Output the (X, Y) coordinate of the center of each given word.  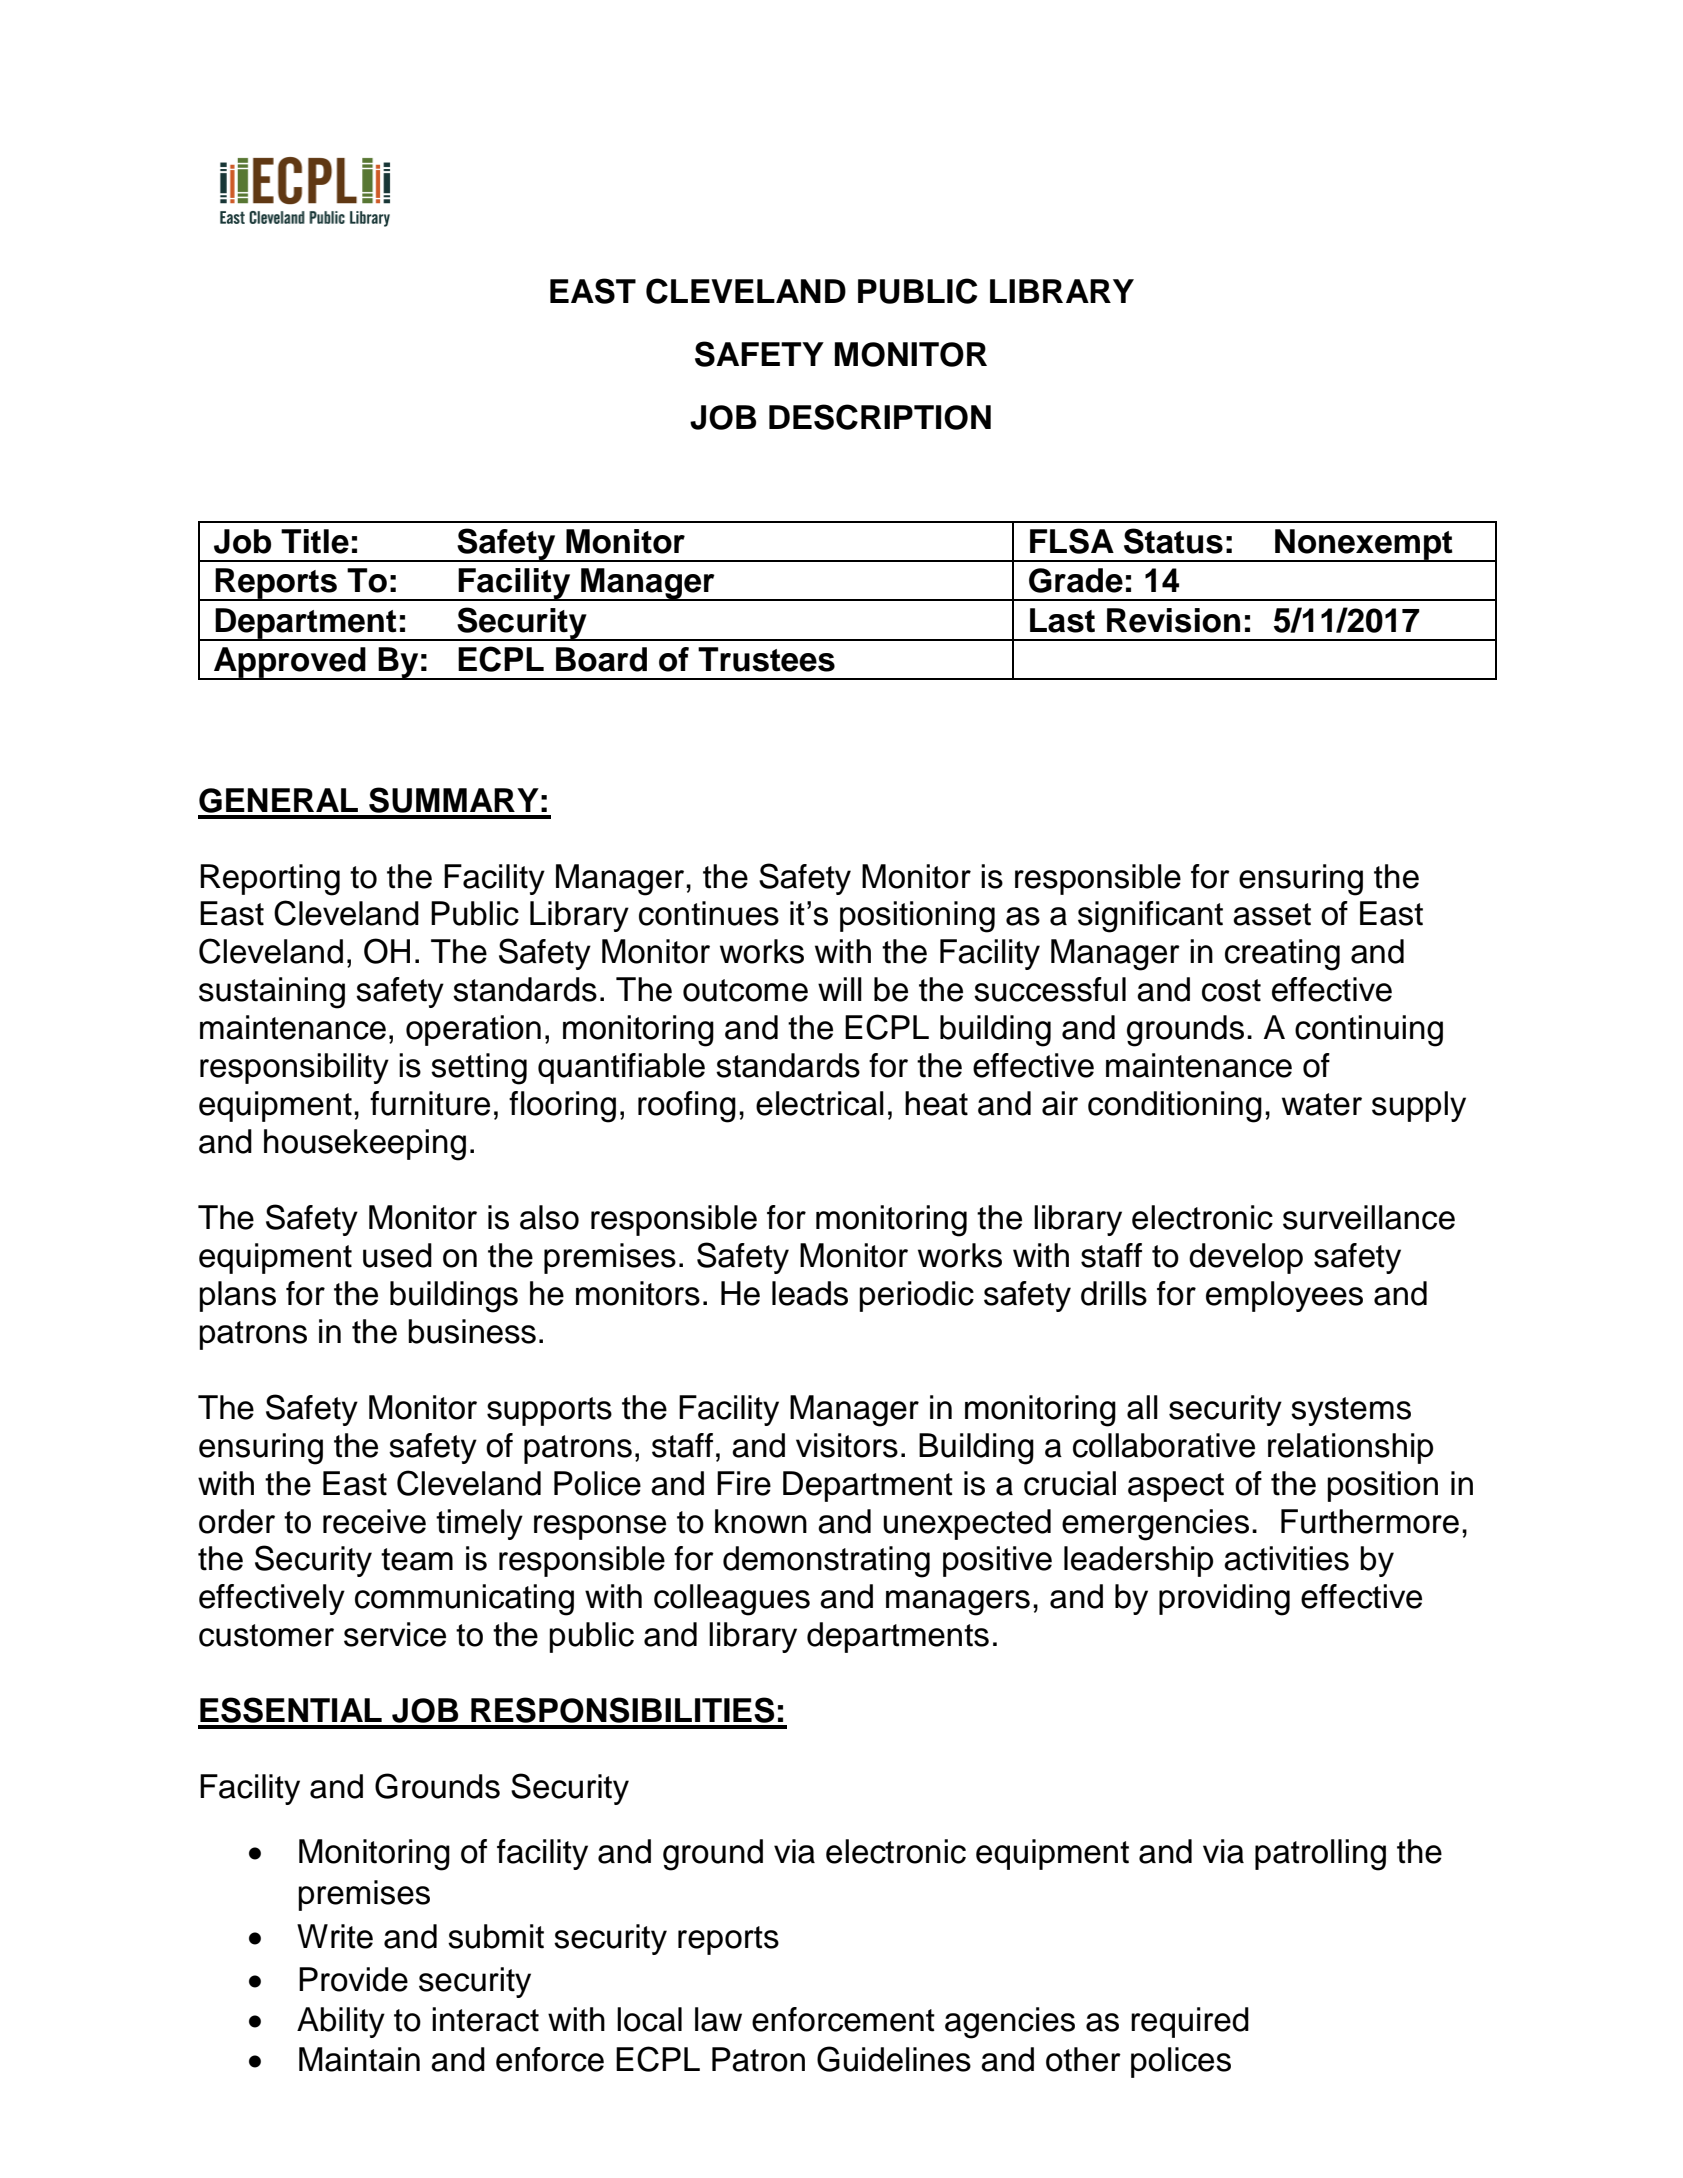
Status (1173, 541)
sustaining (272, 993)
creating (1282, 955)
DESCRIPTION (880, 417)
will (840, 989)
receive (374, 1521)
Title (315, 541)
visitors (847, 1445)
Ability (341, 2022)
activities (1286, 1558)
